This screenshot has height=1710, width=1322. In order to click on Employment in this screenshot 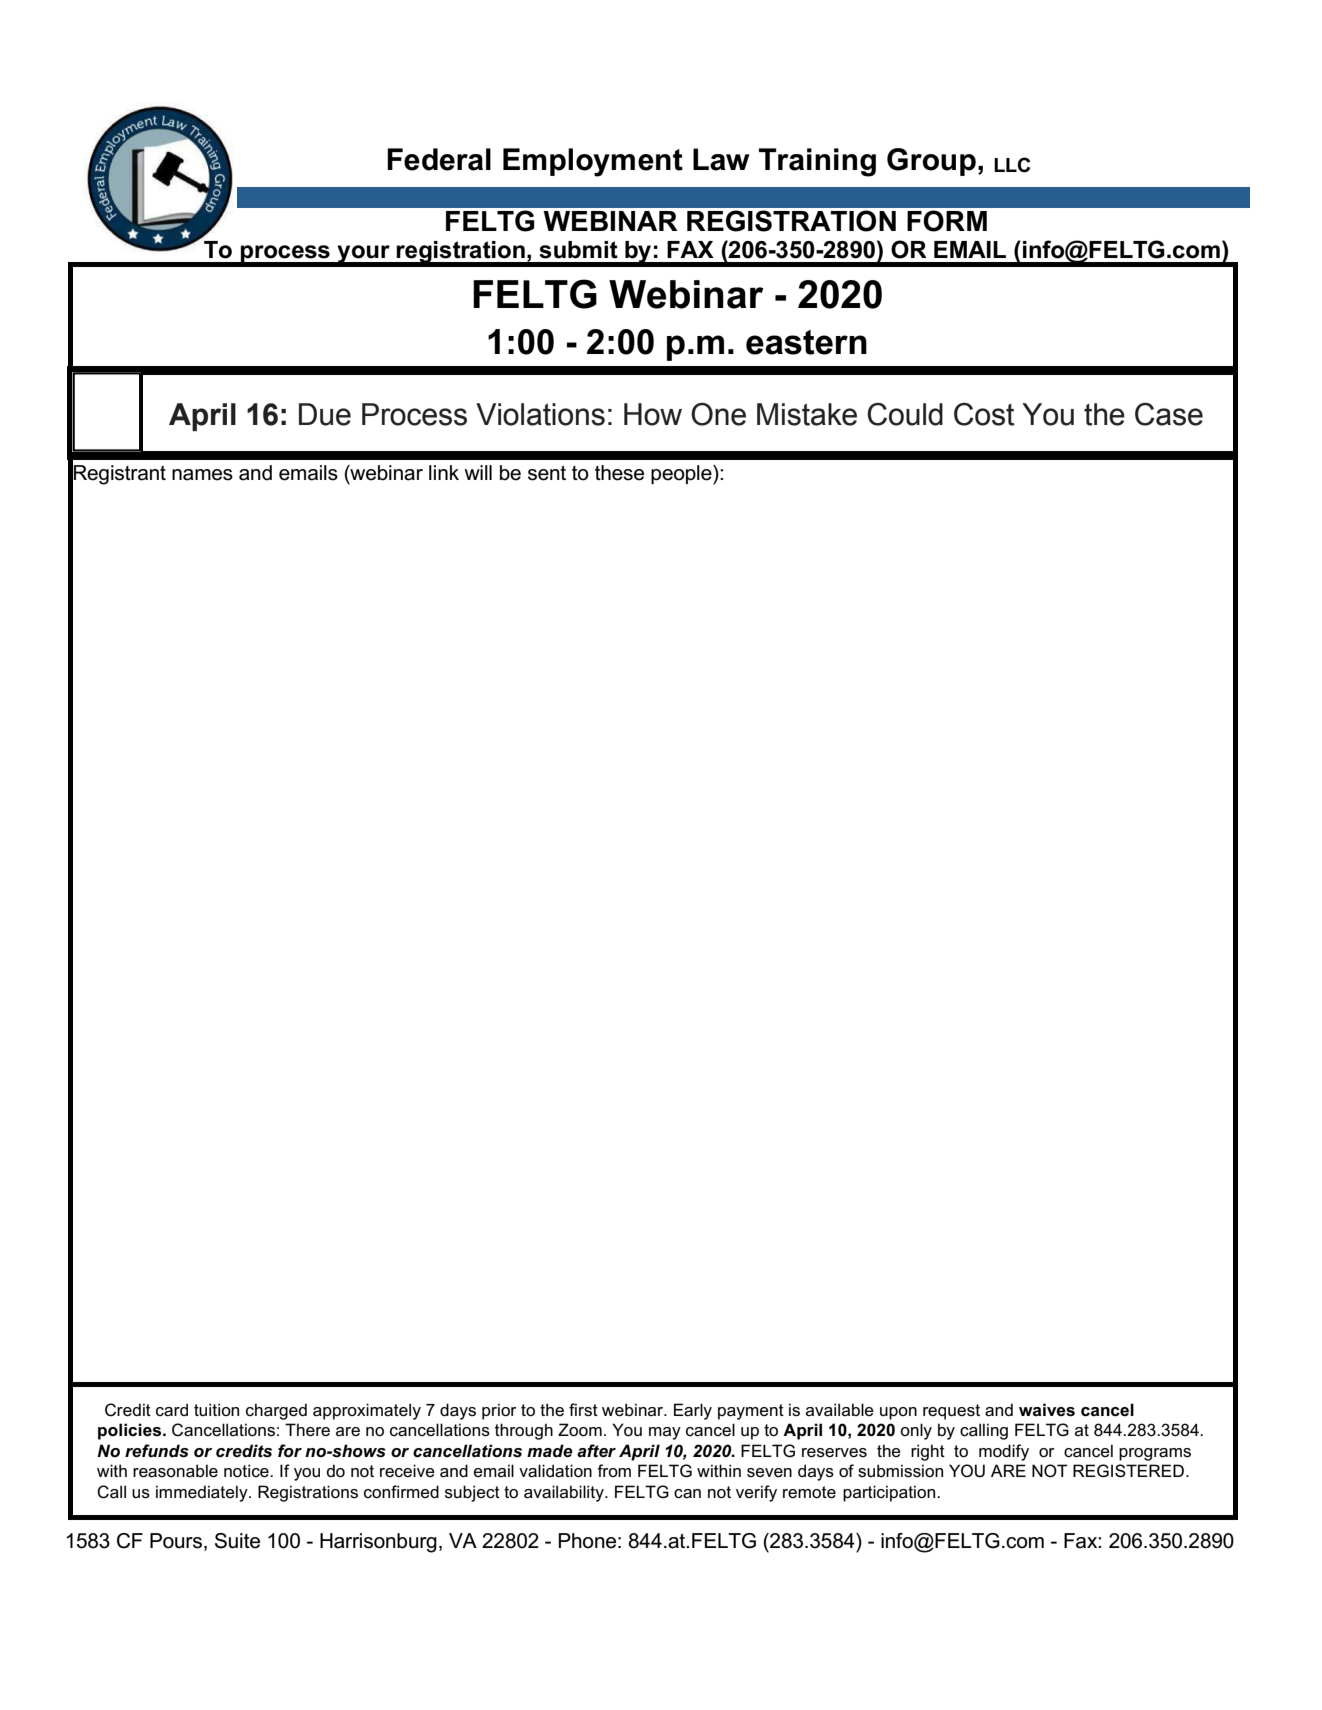, I will do `click(593, 162)`.
